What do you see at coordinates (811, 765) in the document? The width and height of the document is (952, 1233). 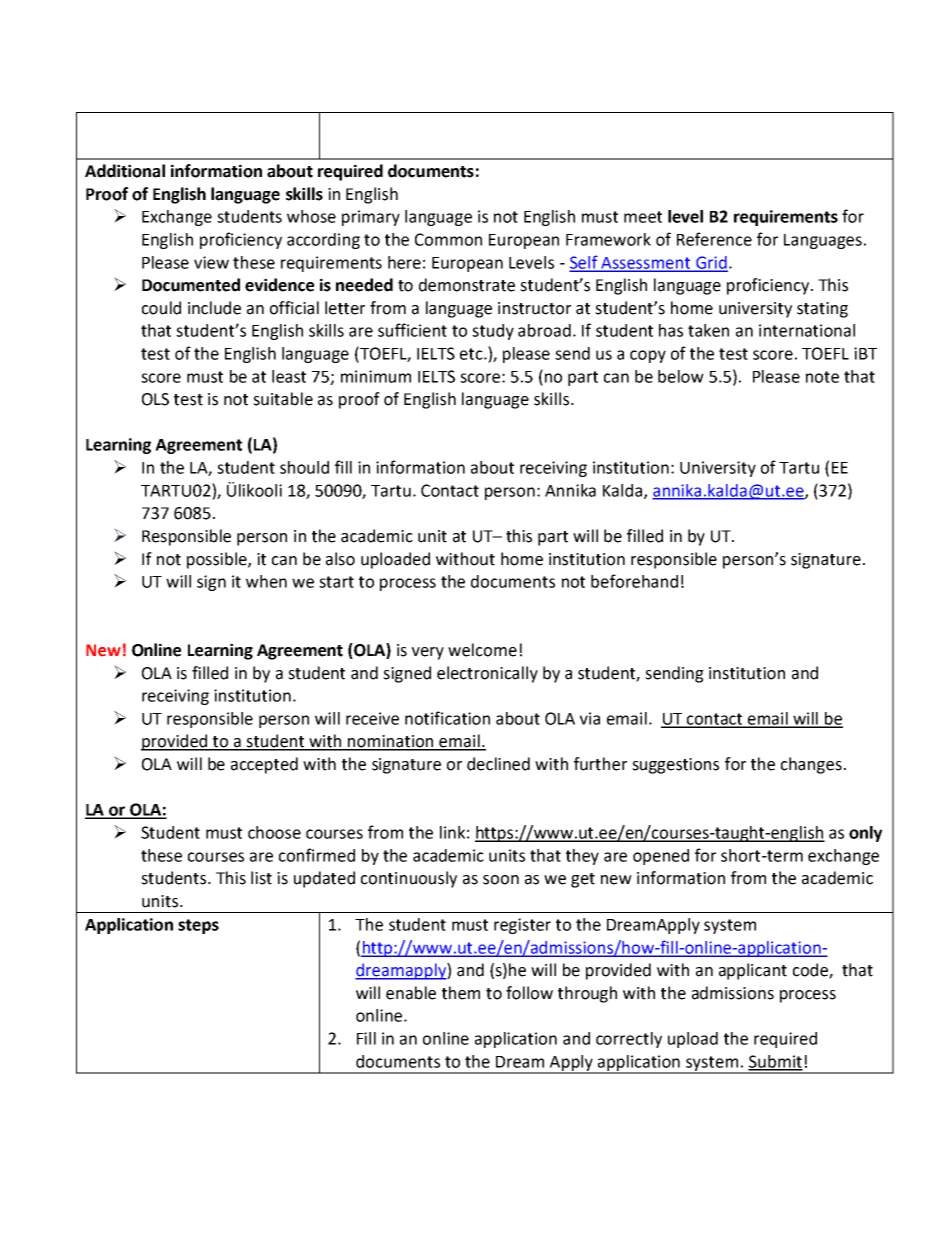 I see `changes` at bounding box center [811, 765].
